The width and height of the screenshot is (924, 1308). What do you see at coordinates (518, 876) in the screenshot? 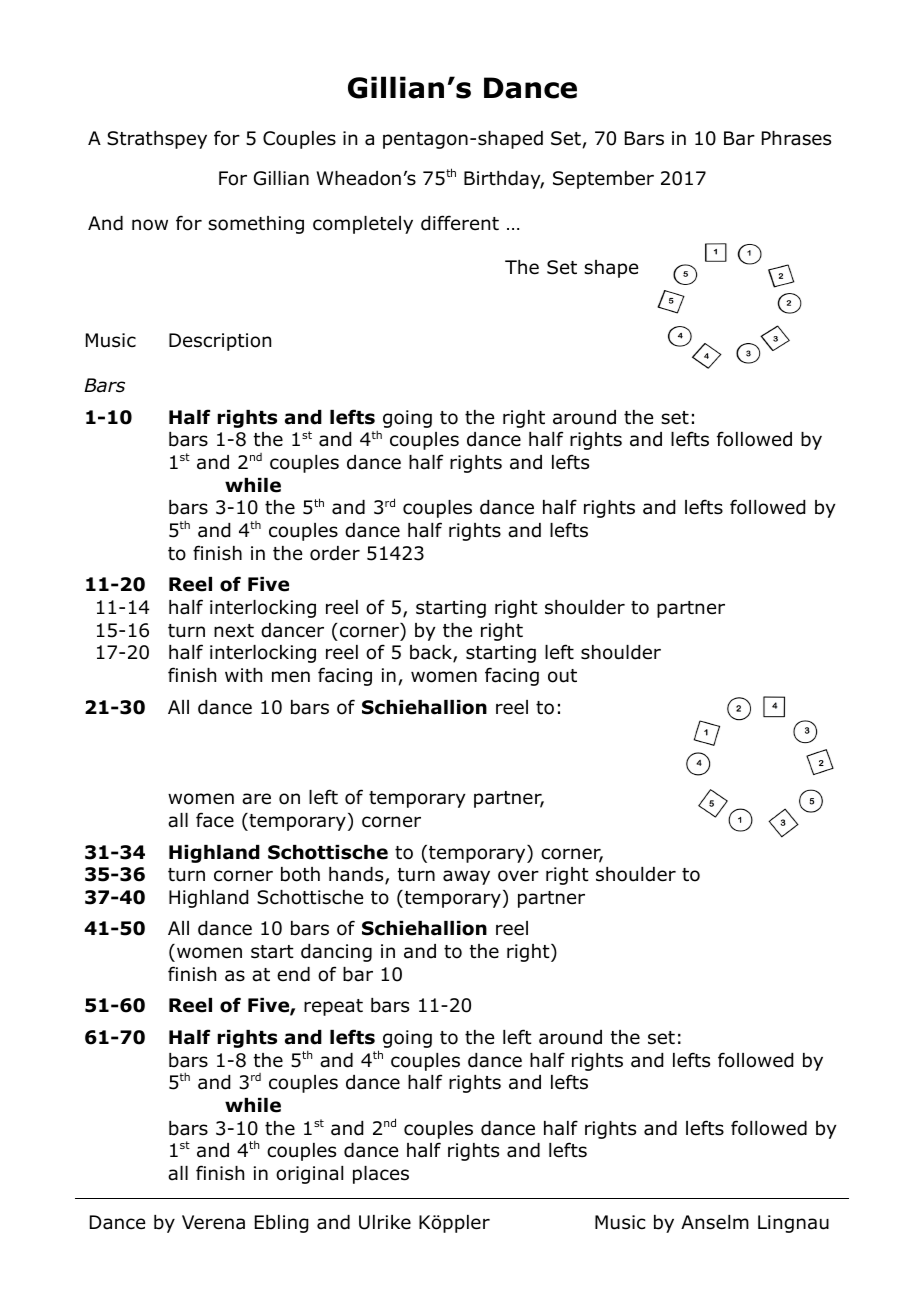
I see `over` at bounding box center [518, 876].
